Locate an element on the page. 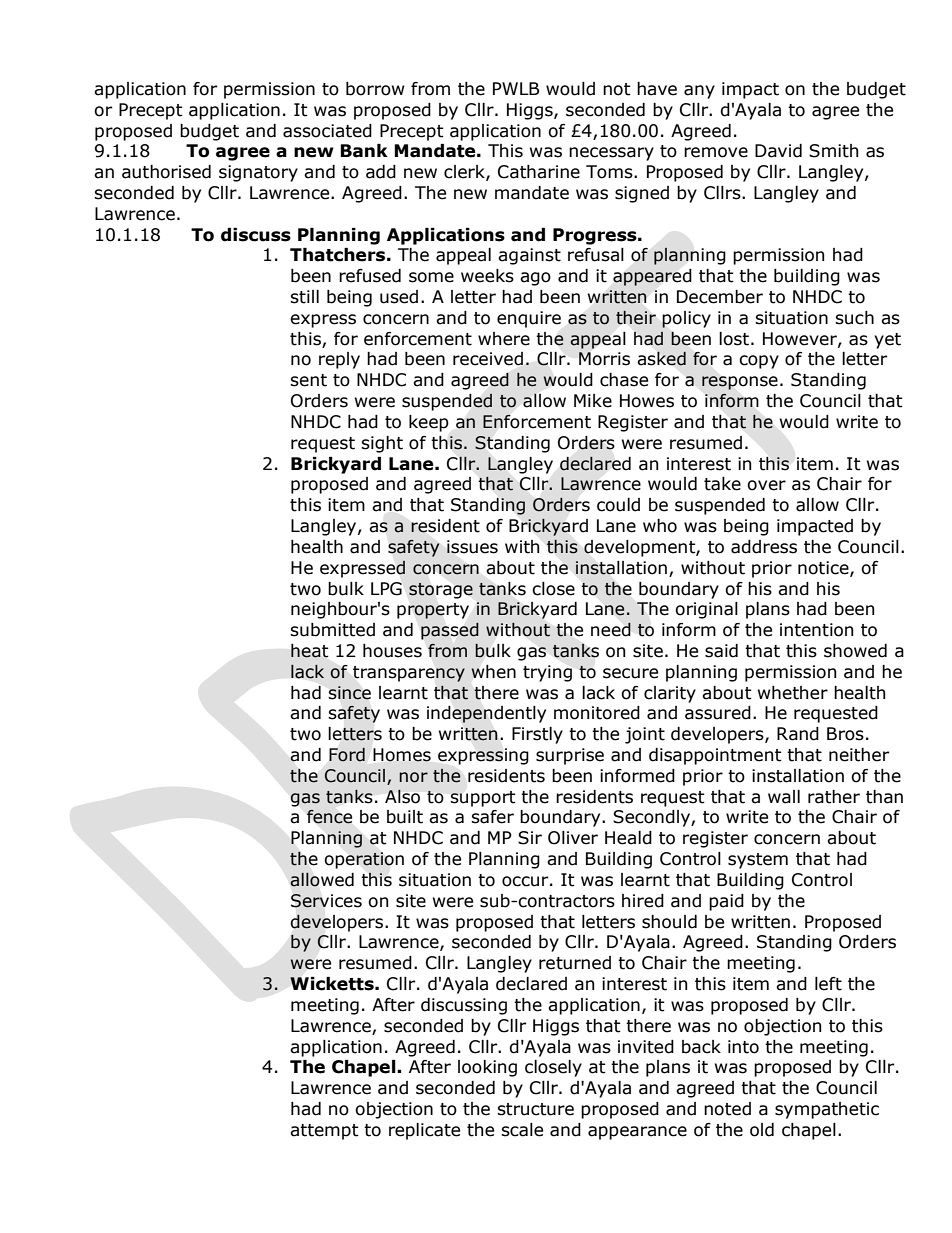  David is located at coordinates (778, 151).
